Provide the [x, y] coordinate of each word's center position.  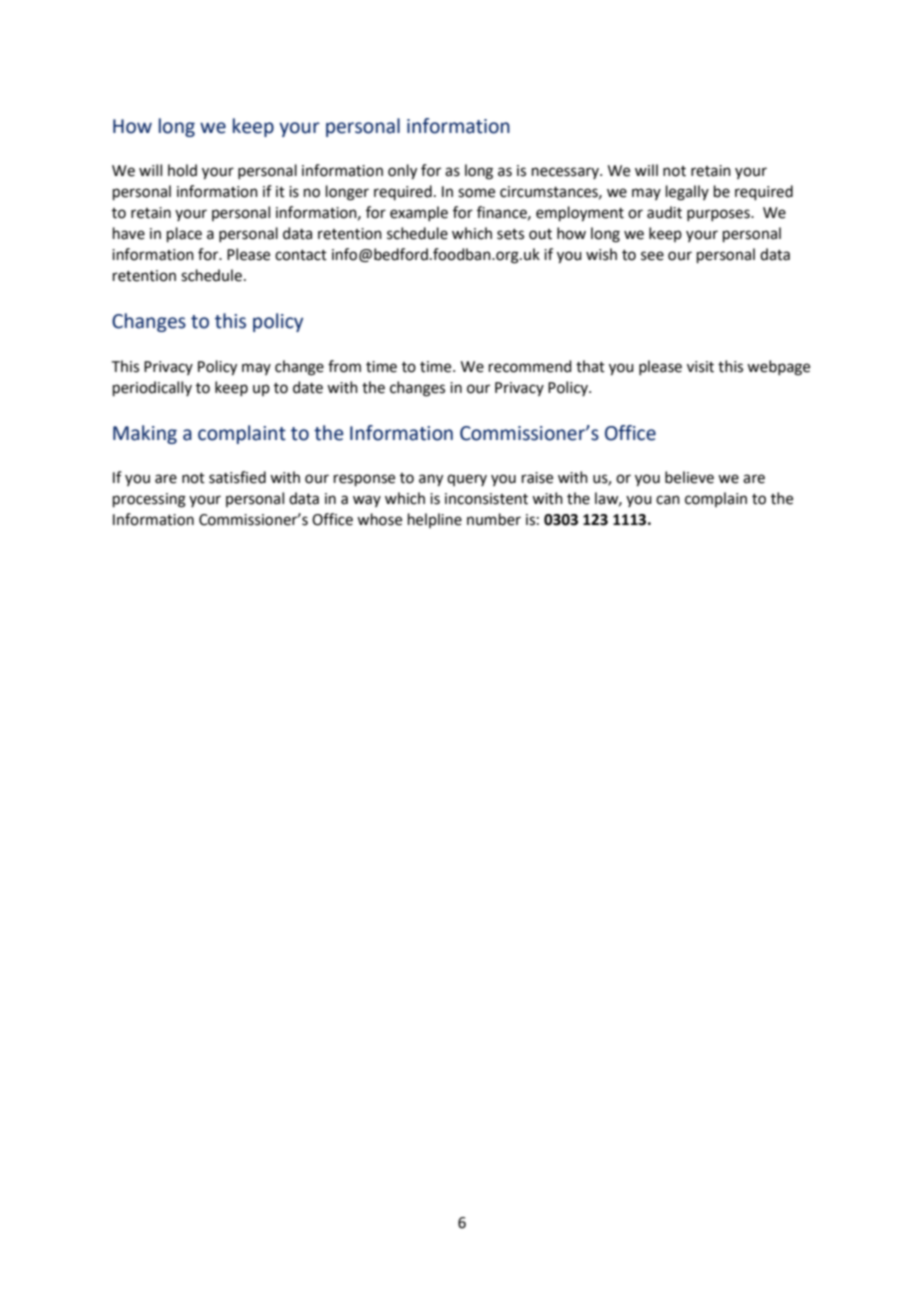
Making [145, 434]
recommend [530, 366]
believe [689, 477]
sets [510, 234]
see [652, 256]
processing [149, 500]
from [344, 366]
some [476, 193]
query [467, 480]
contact [301, 255]
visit [700, 367]
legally [687, 193]
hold [182, 170]
